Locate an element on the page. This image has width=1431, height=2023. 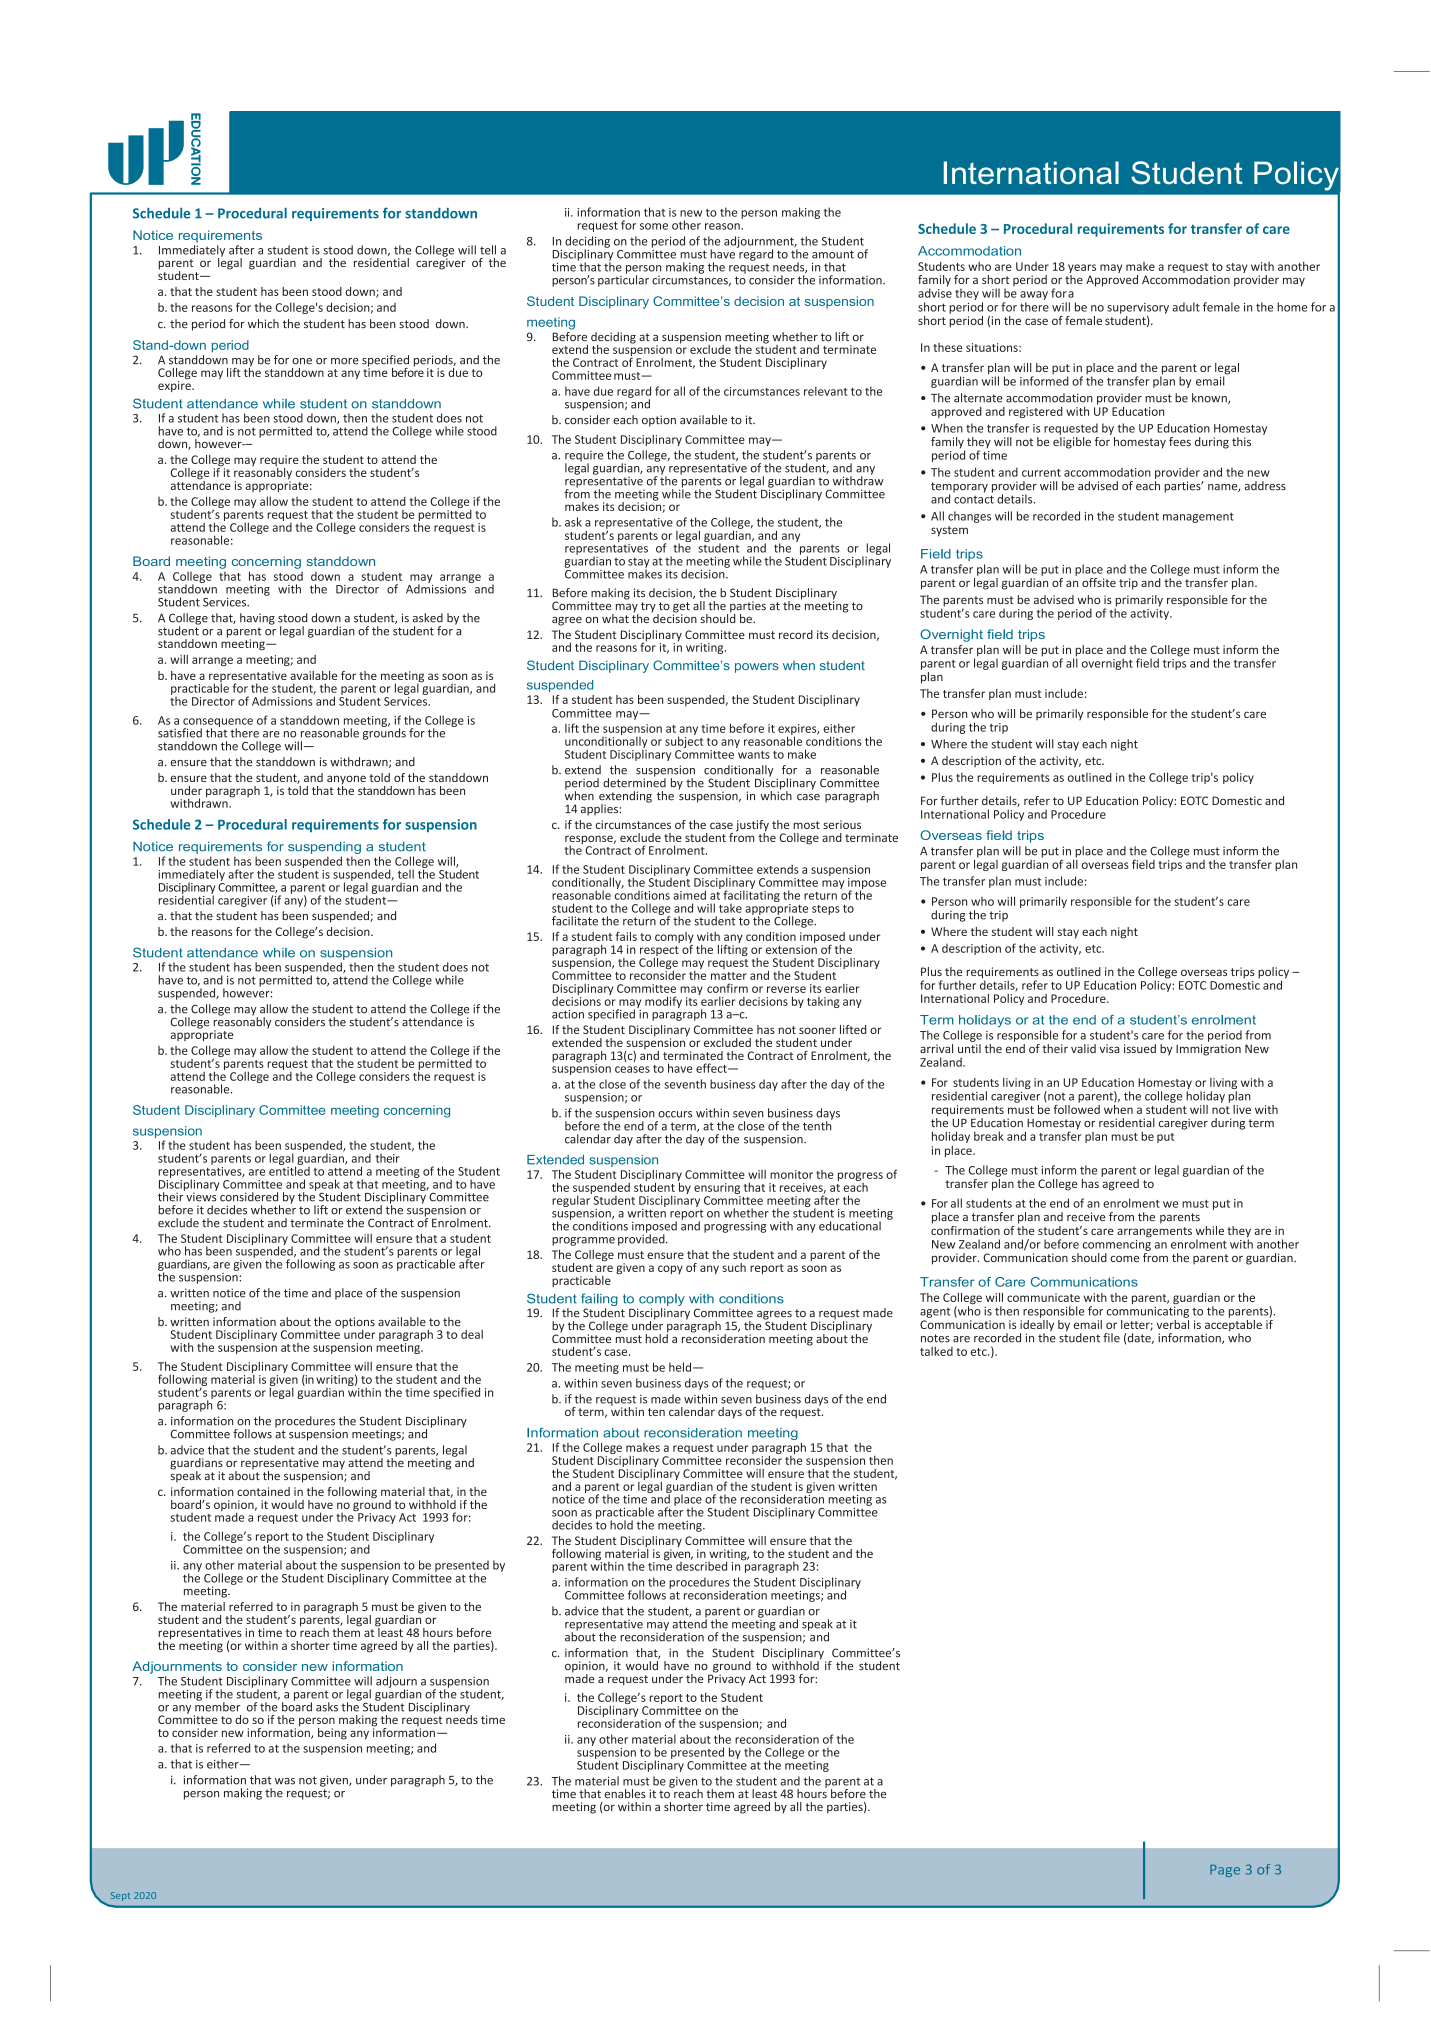
particular is located at coordinates (623, 280).
